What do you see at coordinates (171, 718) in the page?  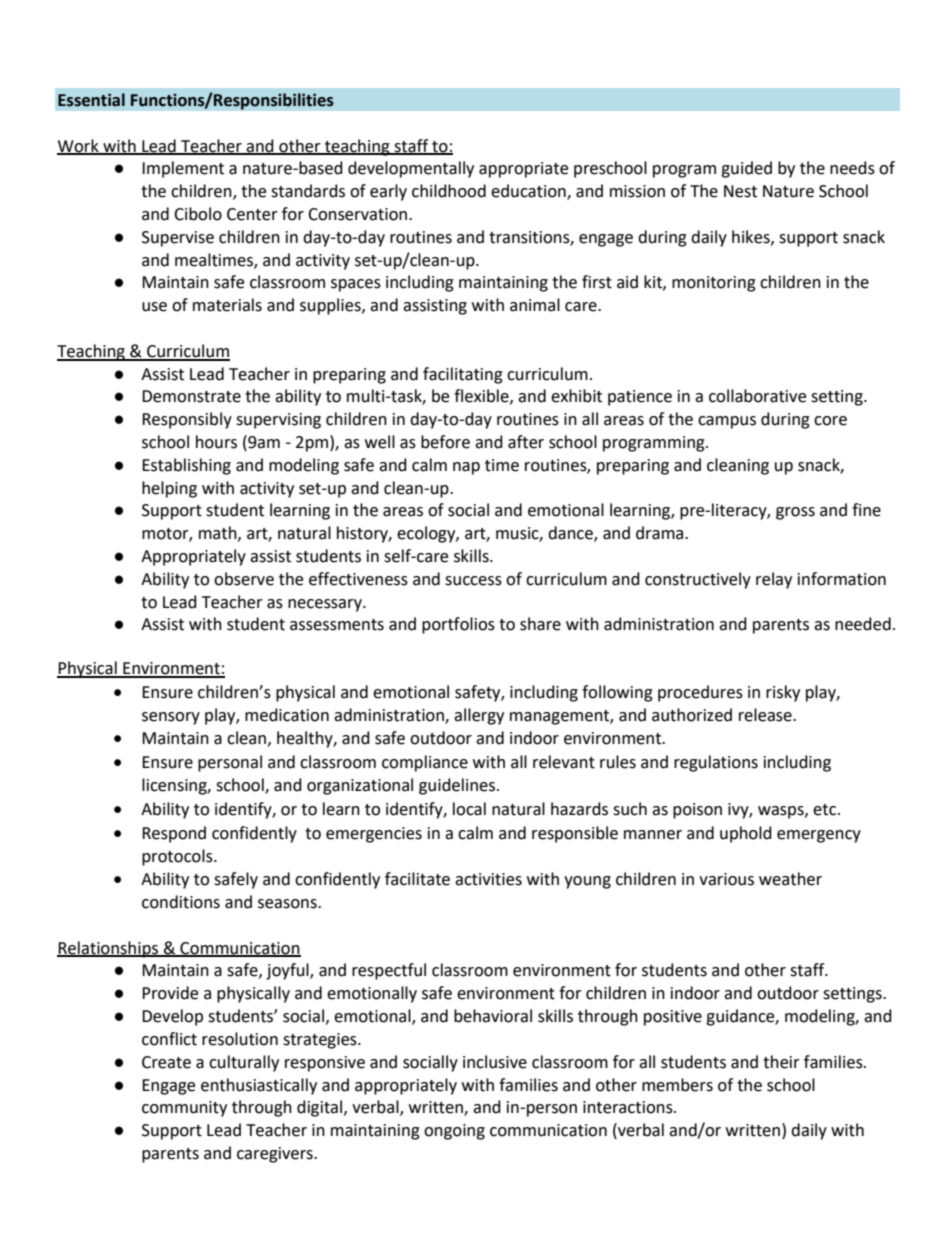 I see `sensory` at bounding box center [171, 718].
